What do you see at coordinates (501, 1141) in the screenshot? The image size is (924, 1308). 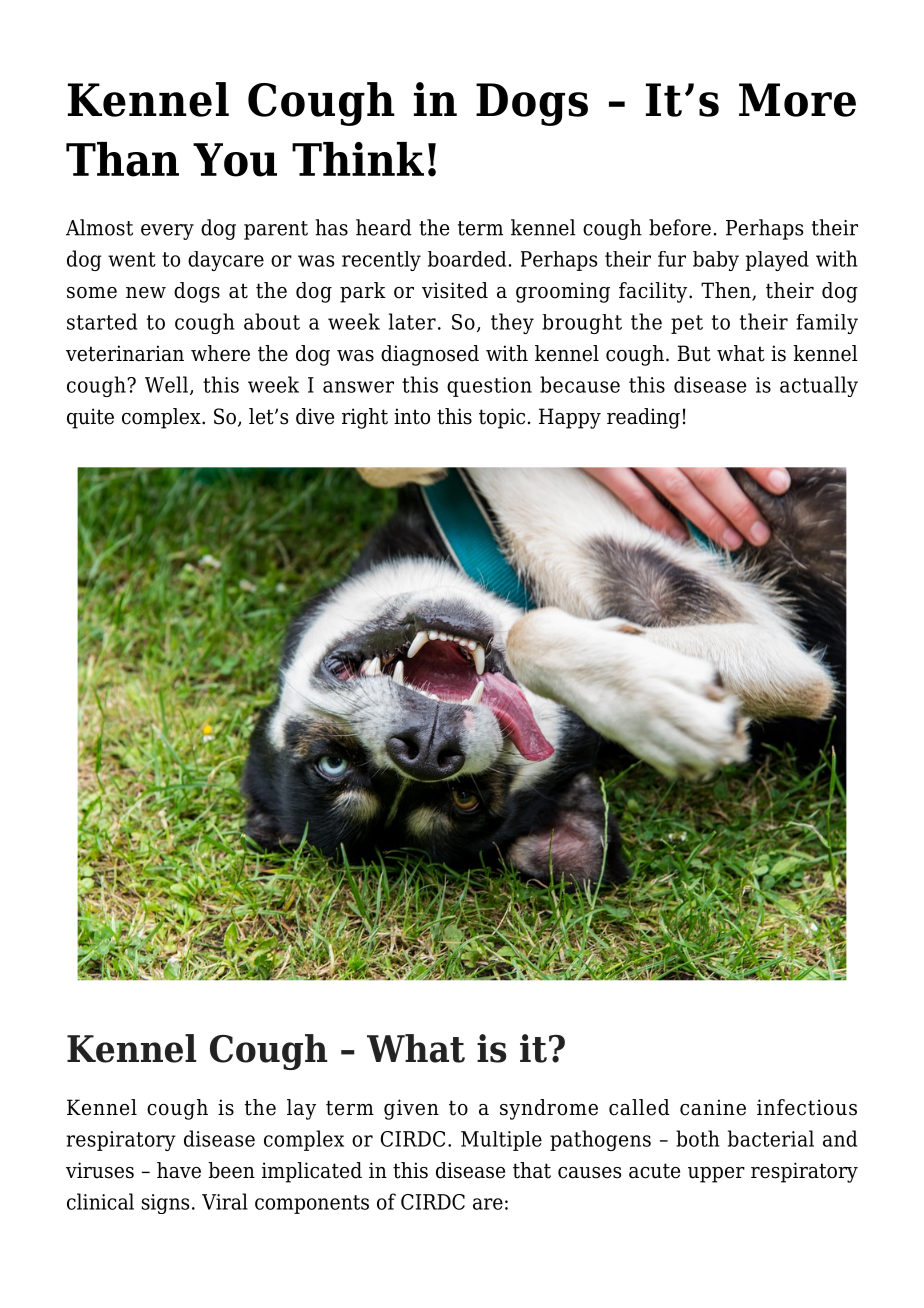 I see `Multiple` at bounding box center [501, 1141].
